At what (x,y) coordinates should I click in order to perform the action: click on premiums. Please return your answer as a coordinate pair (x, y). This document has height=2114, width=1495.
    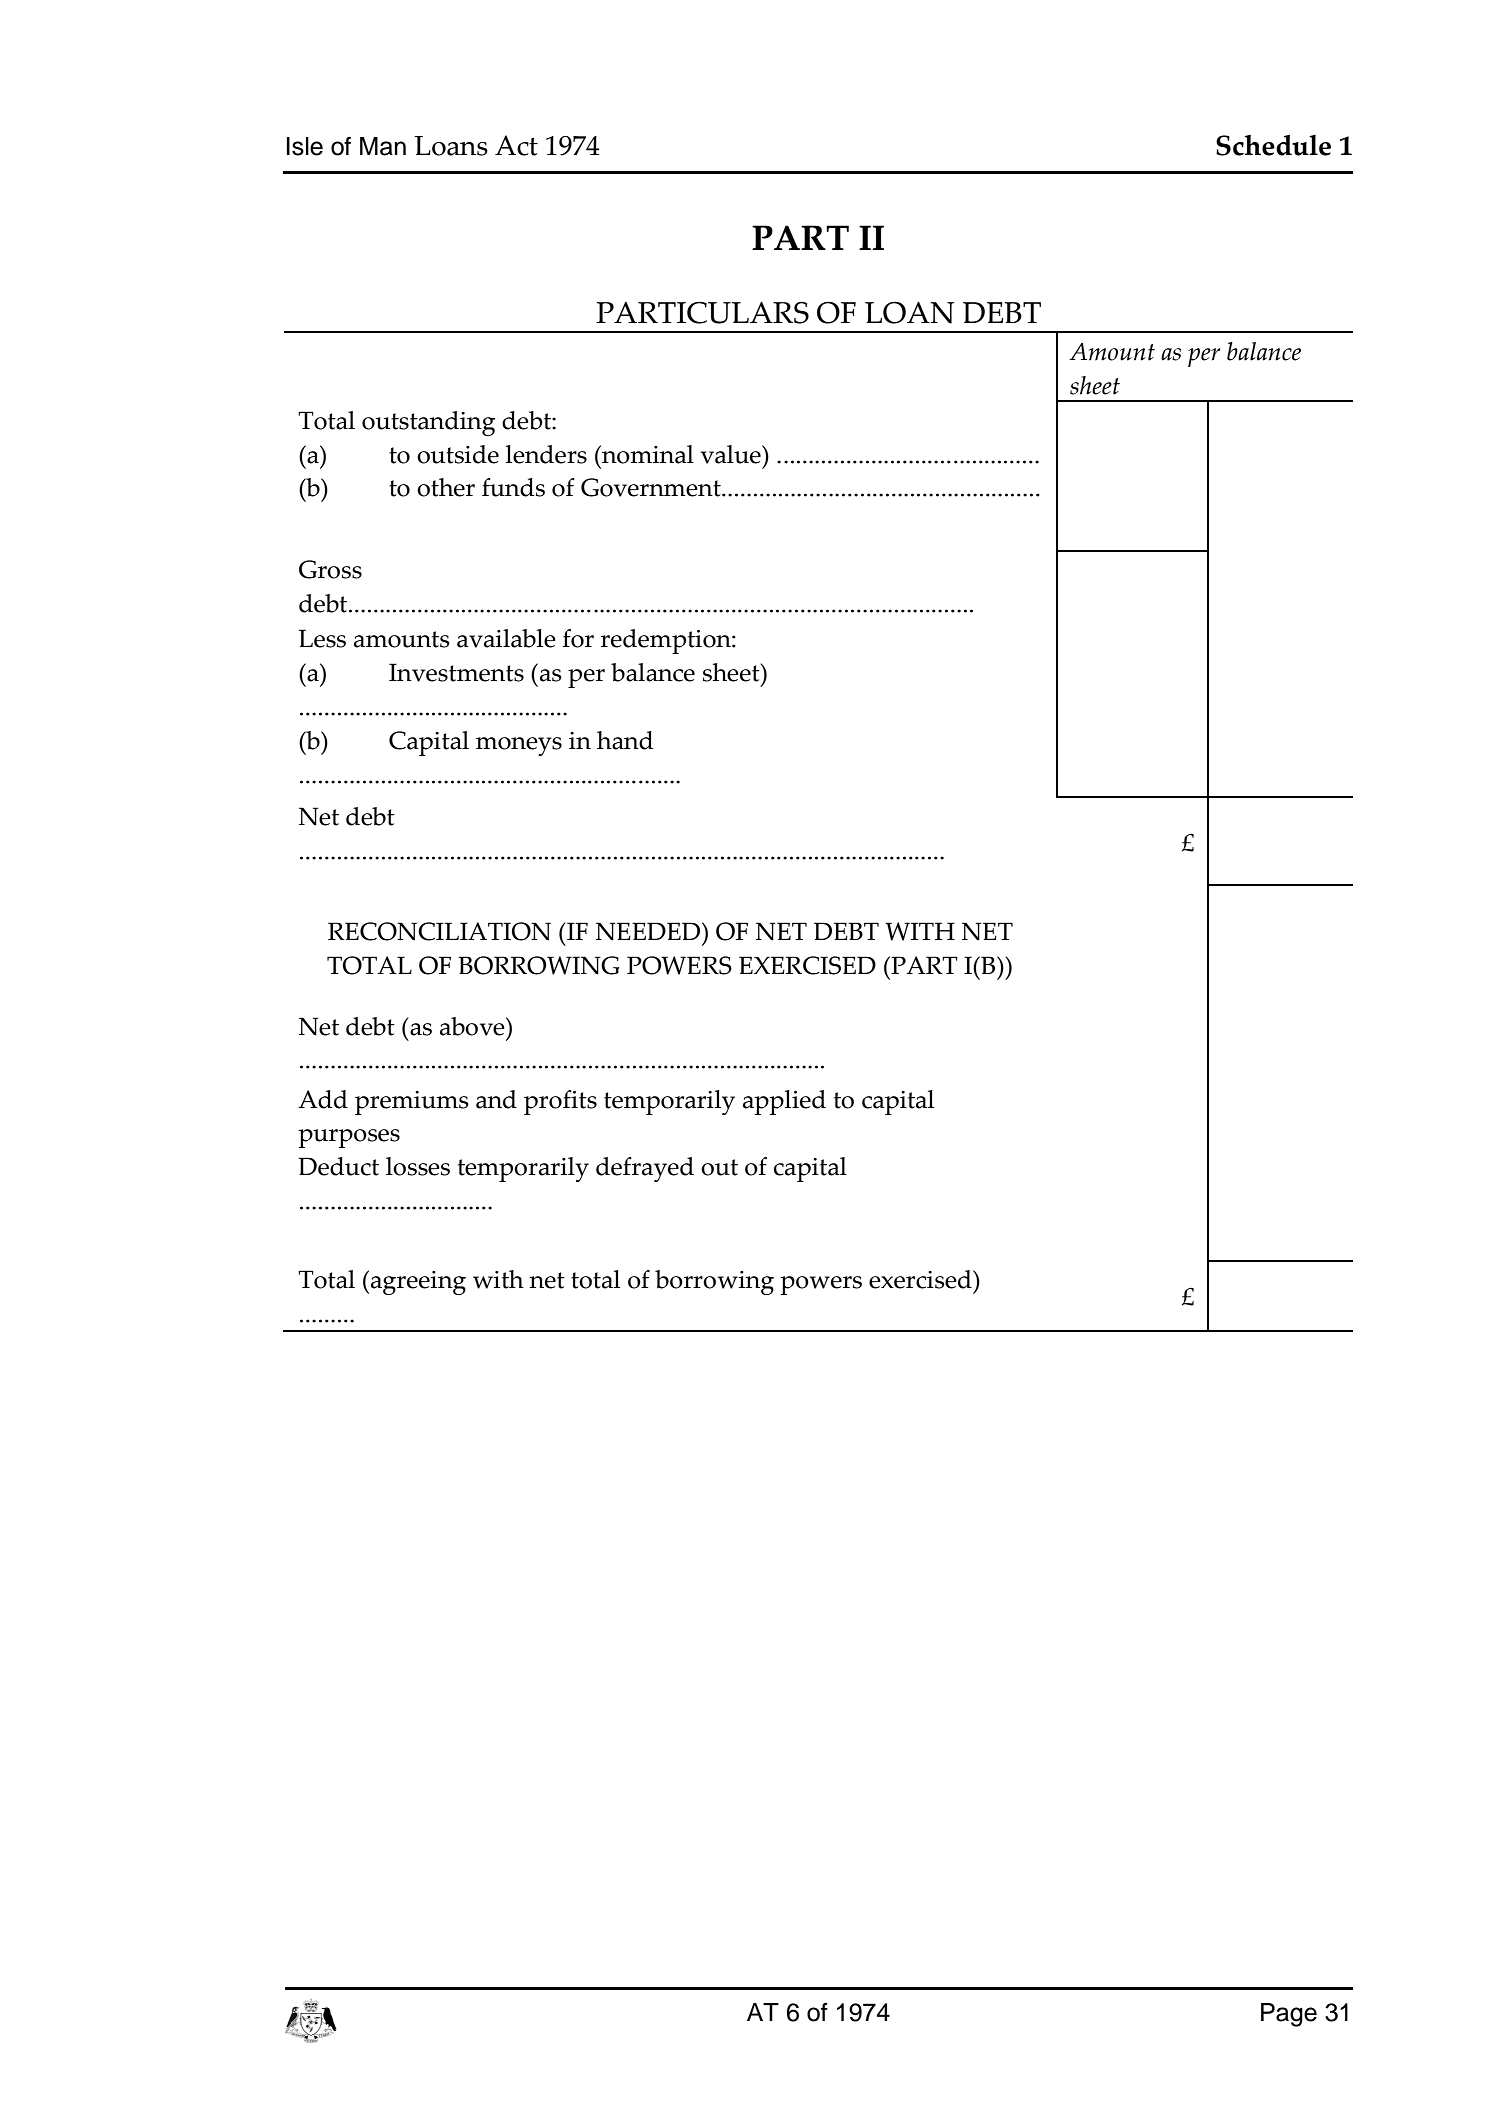
    Looking at the image, I should click on (412, 1103).
